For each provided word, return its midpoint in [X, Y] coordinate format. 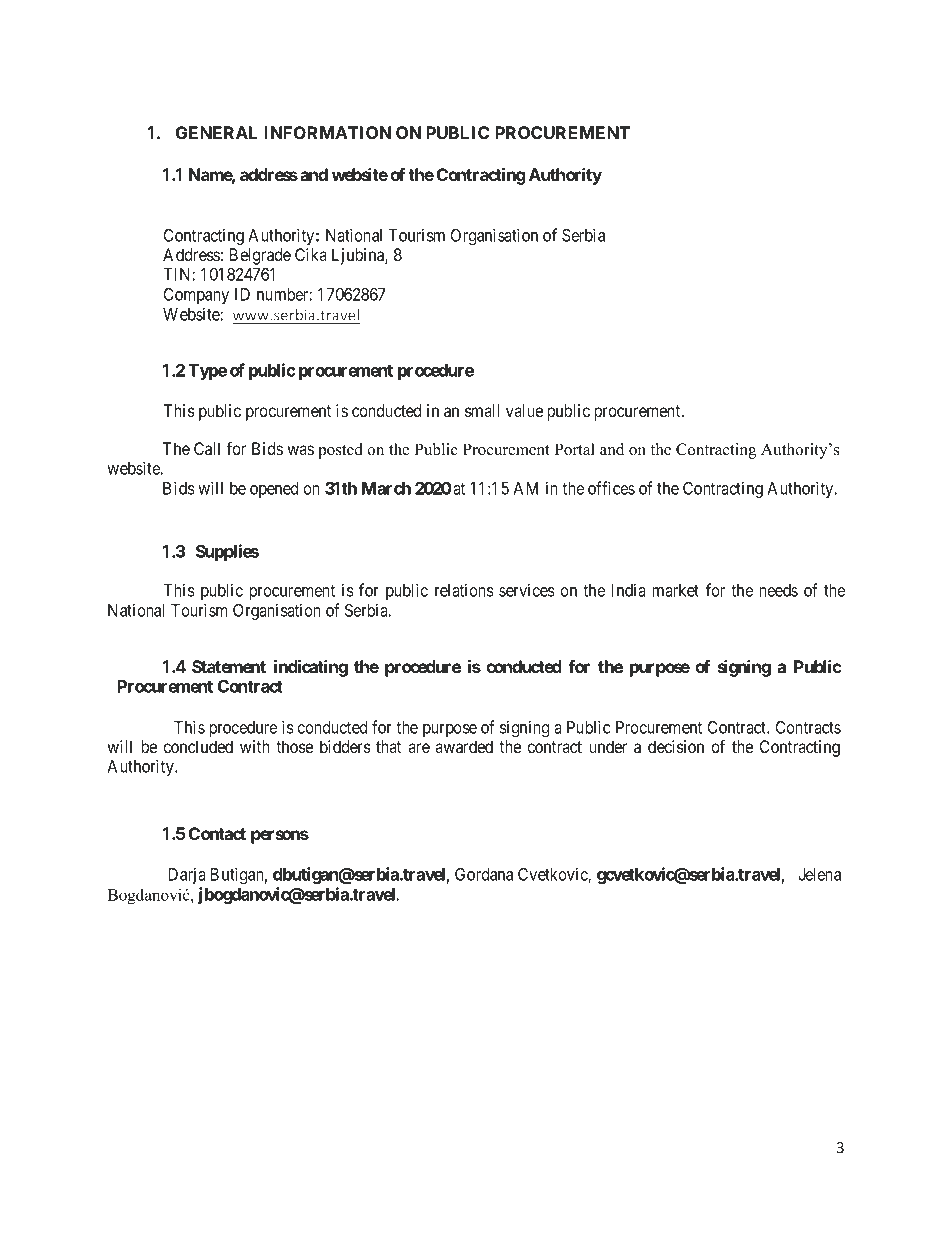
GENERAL [216, 132]
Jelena [819, 874]
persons [280, 837]
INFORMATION [327, 132]
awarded [464, 746]
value [524, 410]
